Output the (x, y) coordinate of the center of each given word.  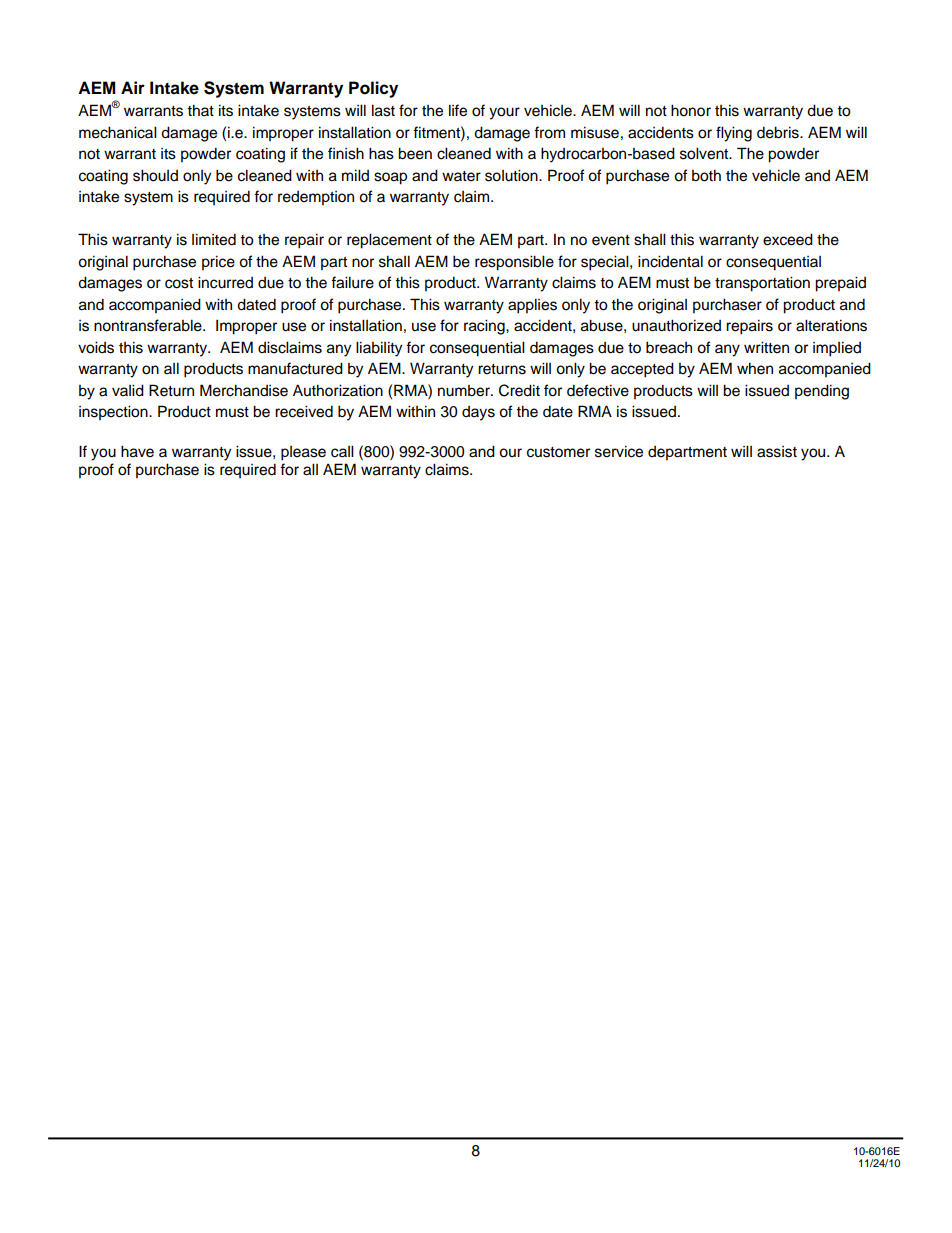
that (200, 110)
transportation (762, 284)
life (458, 110)
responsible (514, 263)
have (137, 451)
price (218, 263)
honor (691, 110)
